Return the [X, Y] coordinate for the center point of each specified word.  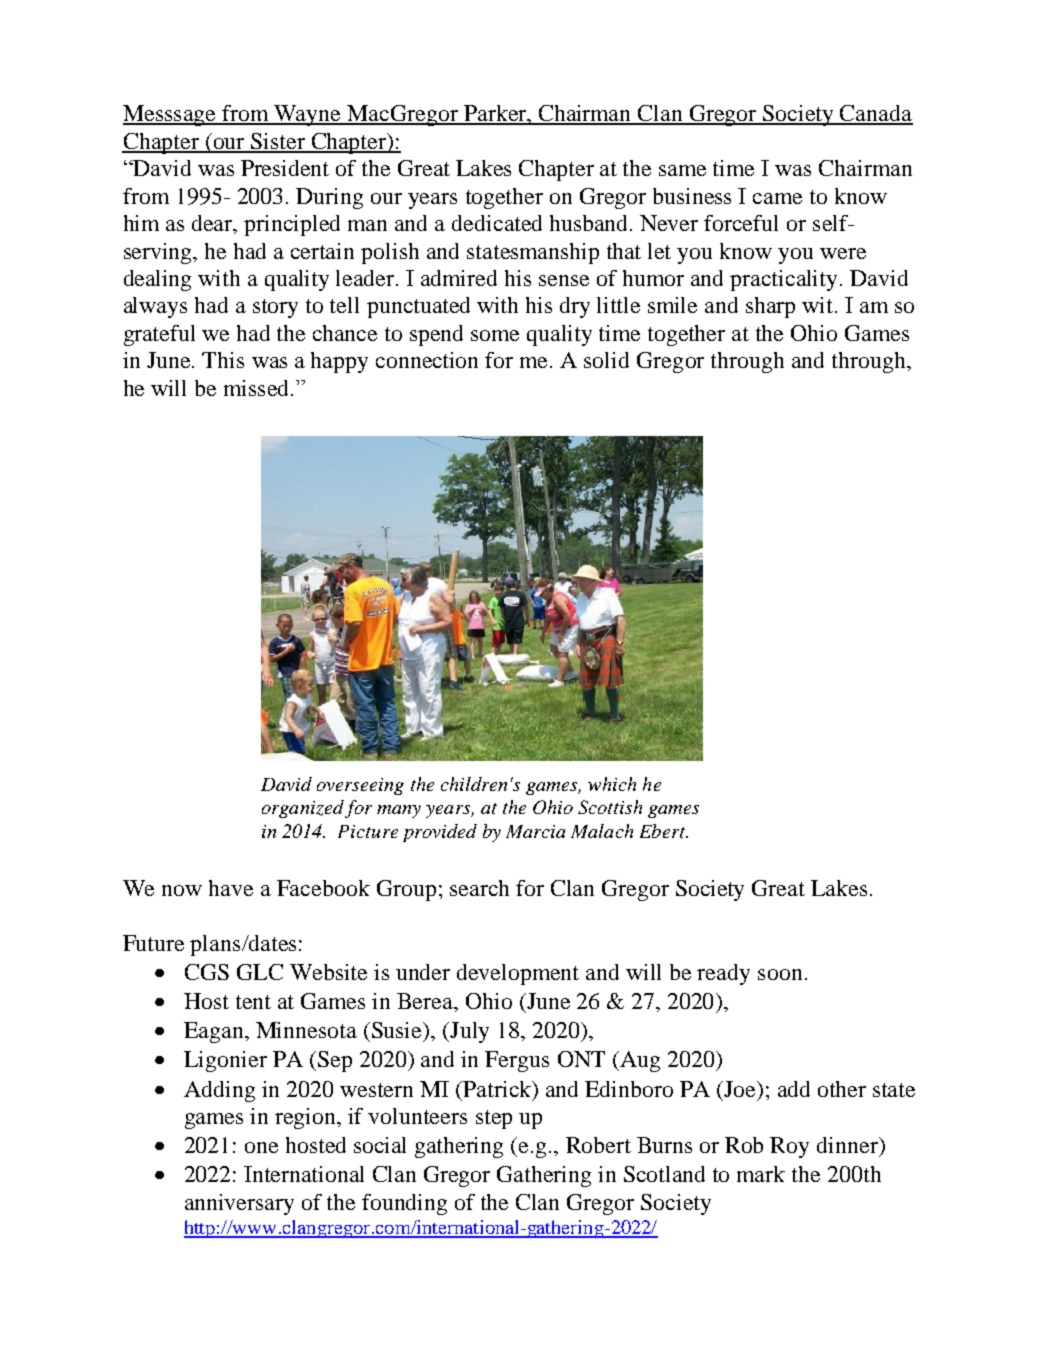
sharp [770, 307]
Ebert [664, 831]
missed [256, 388]
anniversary [239, 1204]
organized [303, 809]
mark [761, 1174]
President [285, 168]
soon [780, 974]
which [612, 784]
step [494, 1119]
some [495, 335]
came [777, 198]
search [479, 888]
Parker [495, 114]
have [231, 888]
